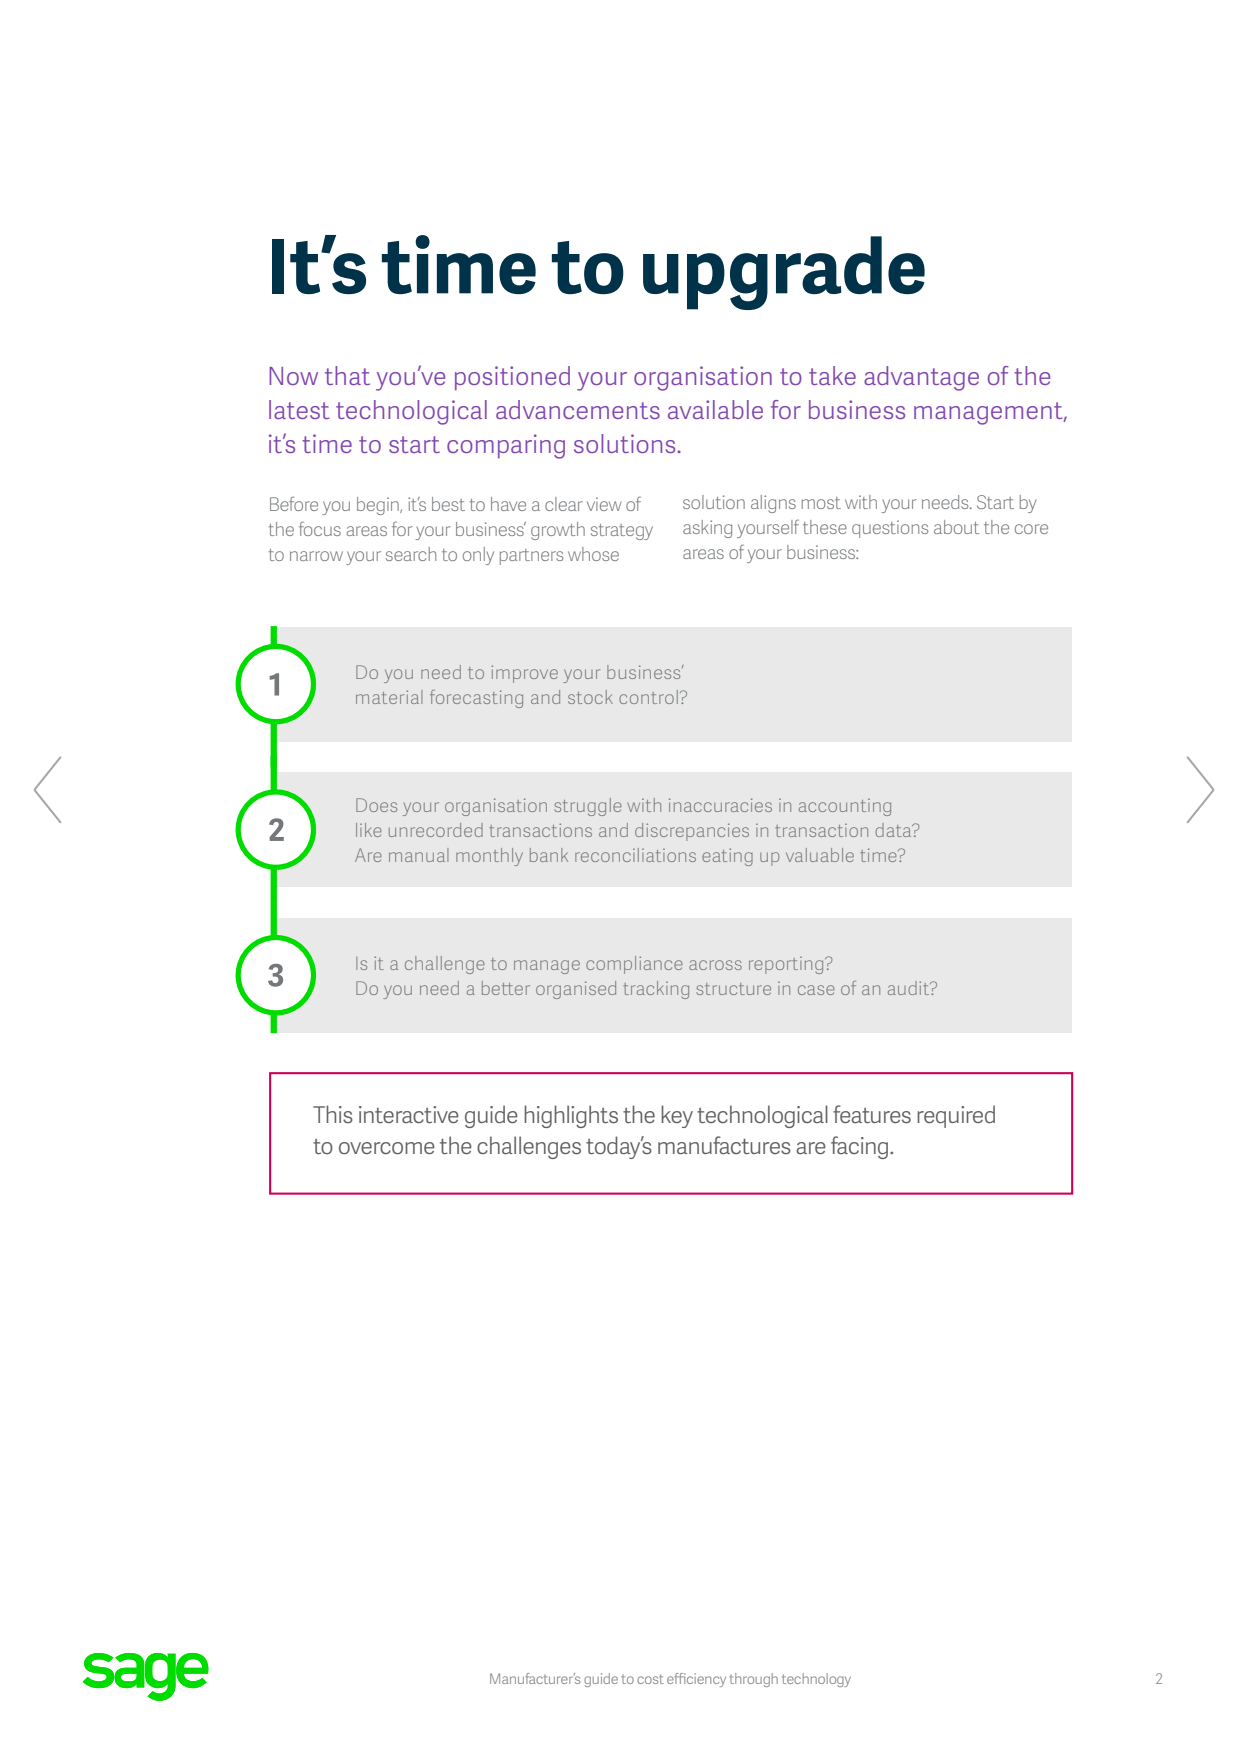 This document has width=1246, height=1764. What do you see at coordinates (715, 409) in the document?
I see `available` at bounding box center [715, 409].
